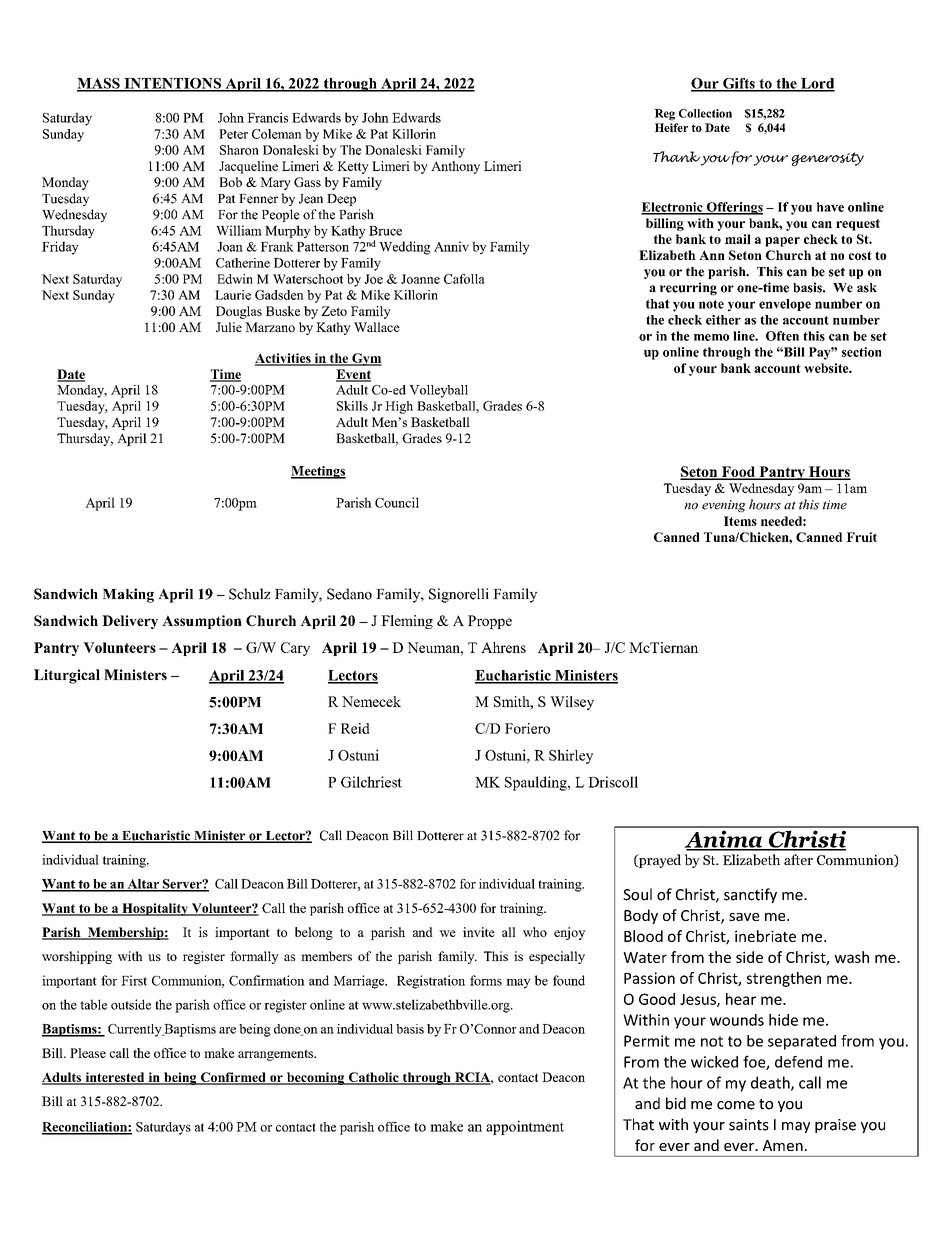 This document has height=1233, width=952. What do you see at coordinates (172, 84) in the document?
I see `INTENTIONS` at bounding box center [172, 84].
